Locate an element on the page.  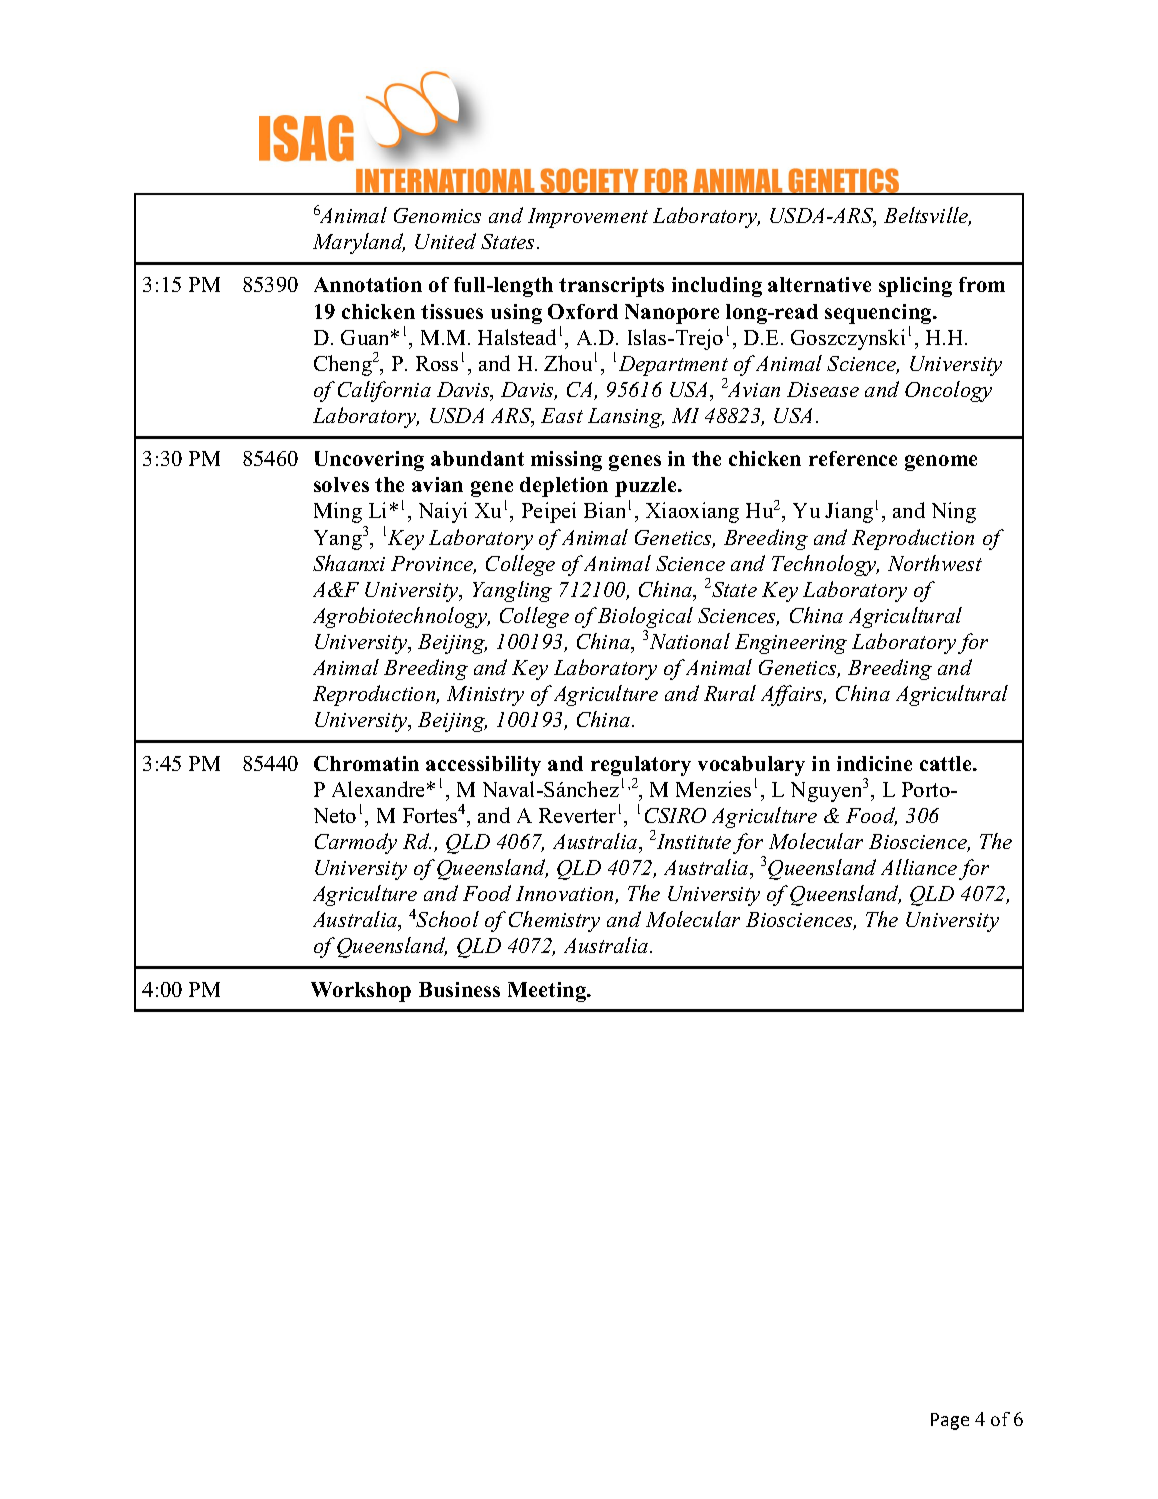
splicing is located at coordinates (915, 287).
